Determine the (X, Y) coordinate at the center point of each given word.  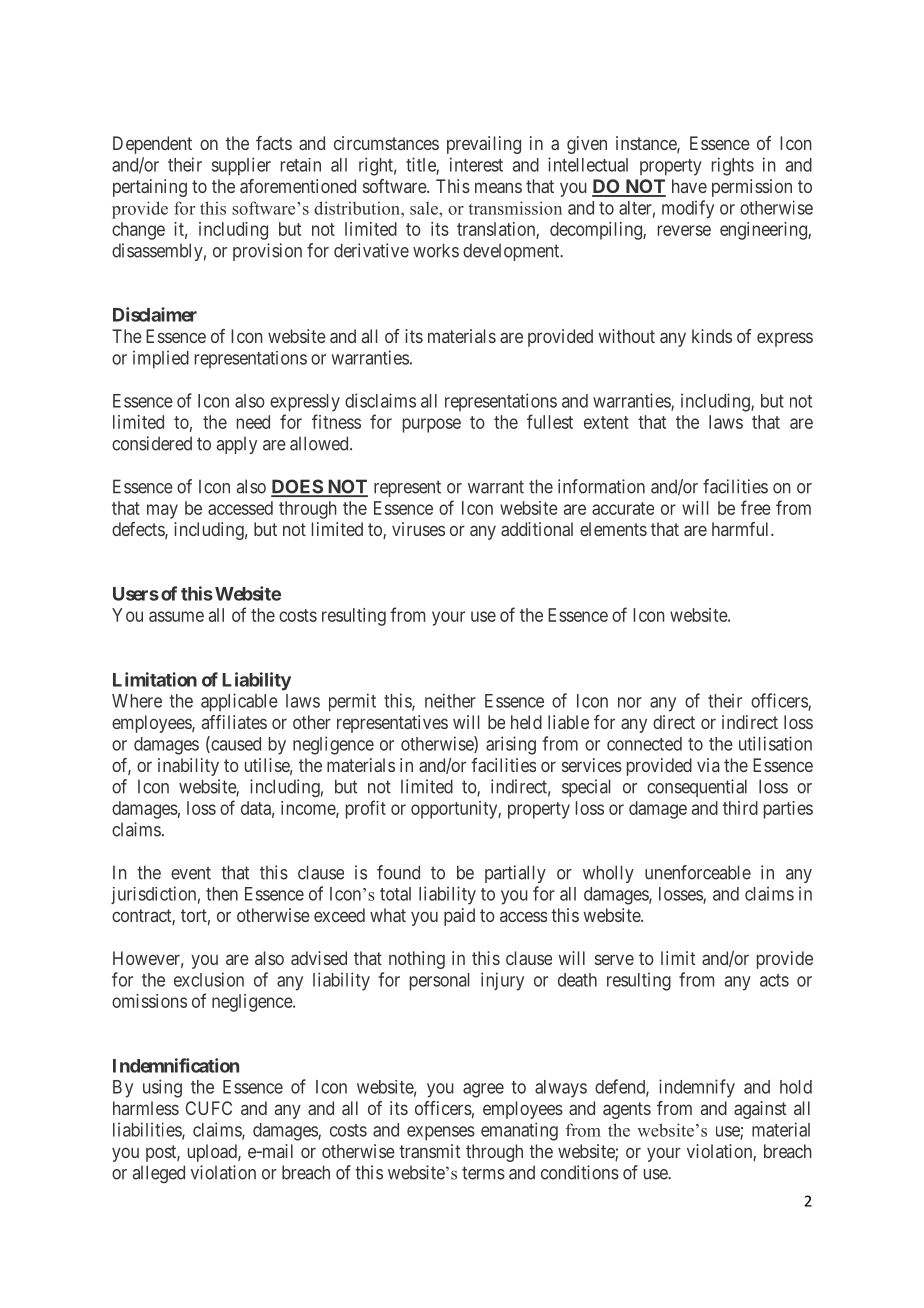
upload (213, 1153)
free (756, 507)
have (689, 186)
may (162, 511)
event (191, 873)
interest (476, 164)
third (740, 808)
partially (515, 874)
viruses (418, 529)
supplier (241, 166)
